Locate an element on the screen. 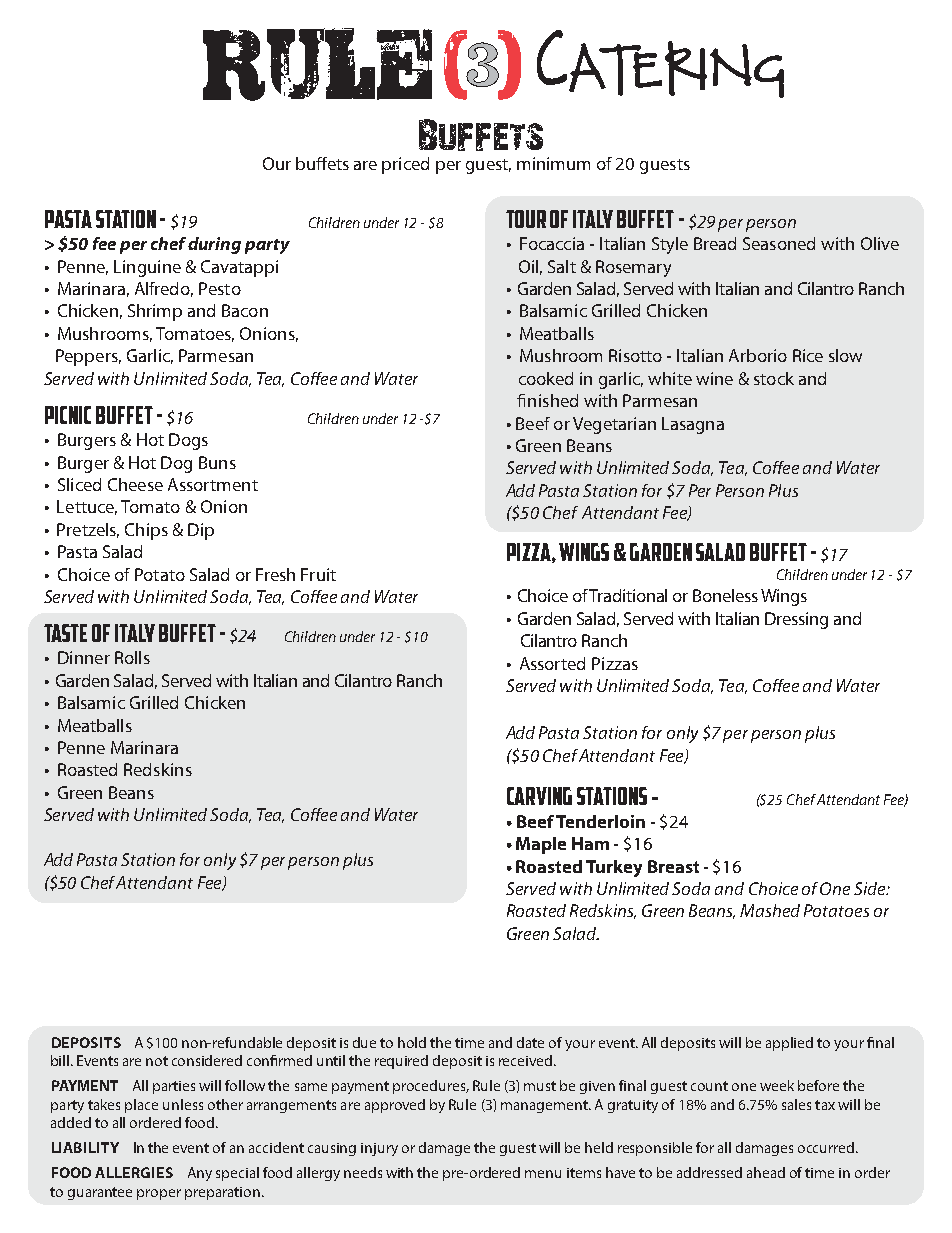  Fruit is located at coordinates (318, 574).
